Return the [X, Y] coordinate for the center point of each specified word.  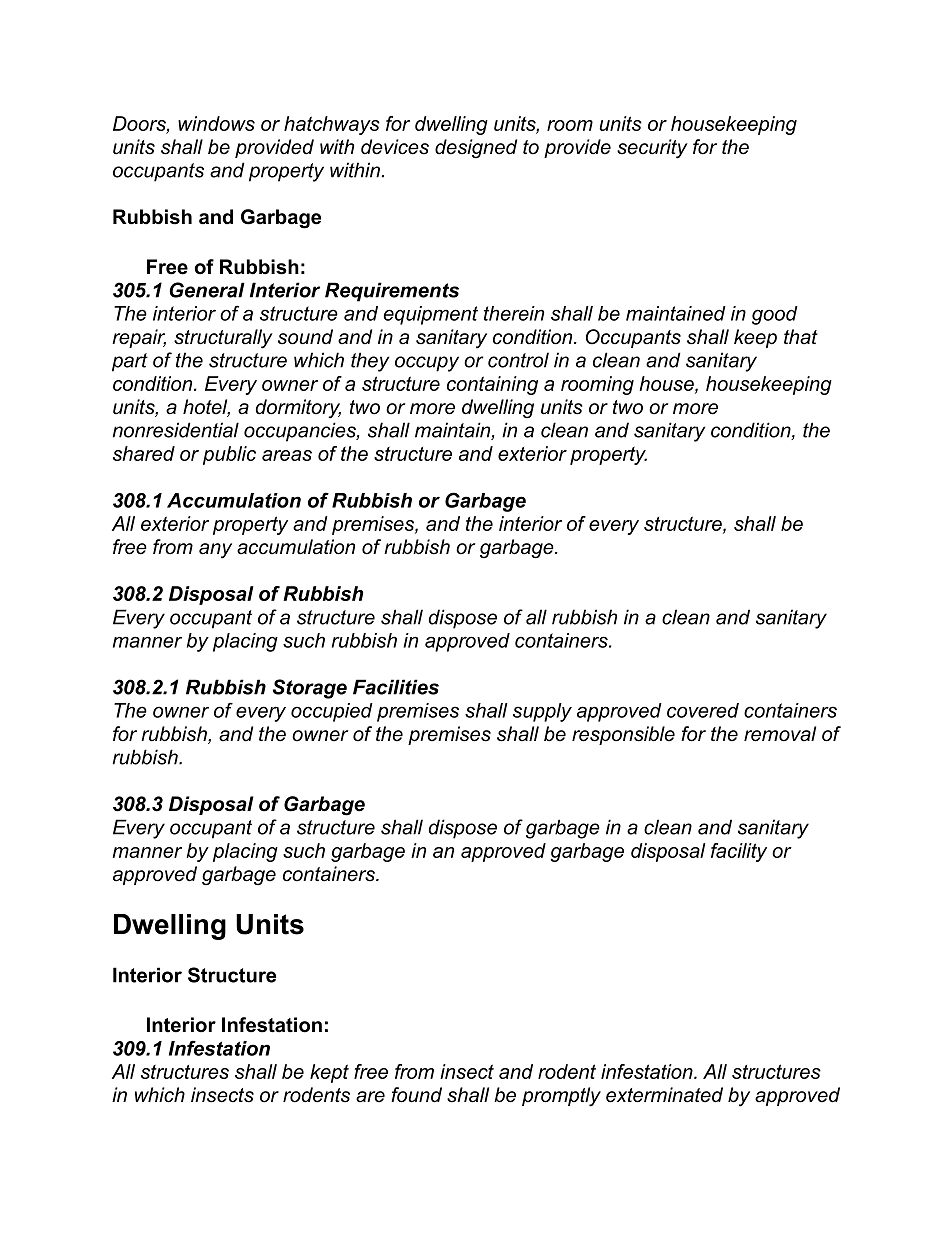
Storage [310, 689]
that [801, 337]
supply [542, 712]
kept [329, 1073]
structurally [223, 339]
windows [216, 123]
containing [492, 385]
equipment [431, 315]
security [652, 149]
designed [476, 148]
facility [739, 852]
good [775, 315]
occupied [332, 712]
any [215, 551]
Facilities [396, 687]
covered [703, 710]
